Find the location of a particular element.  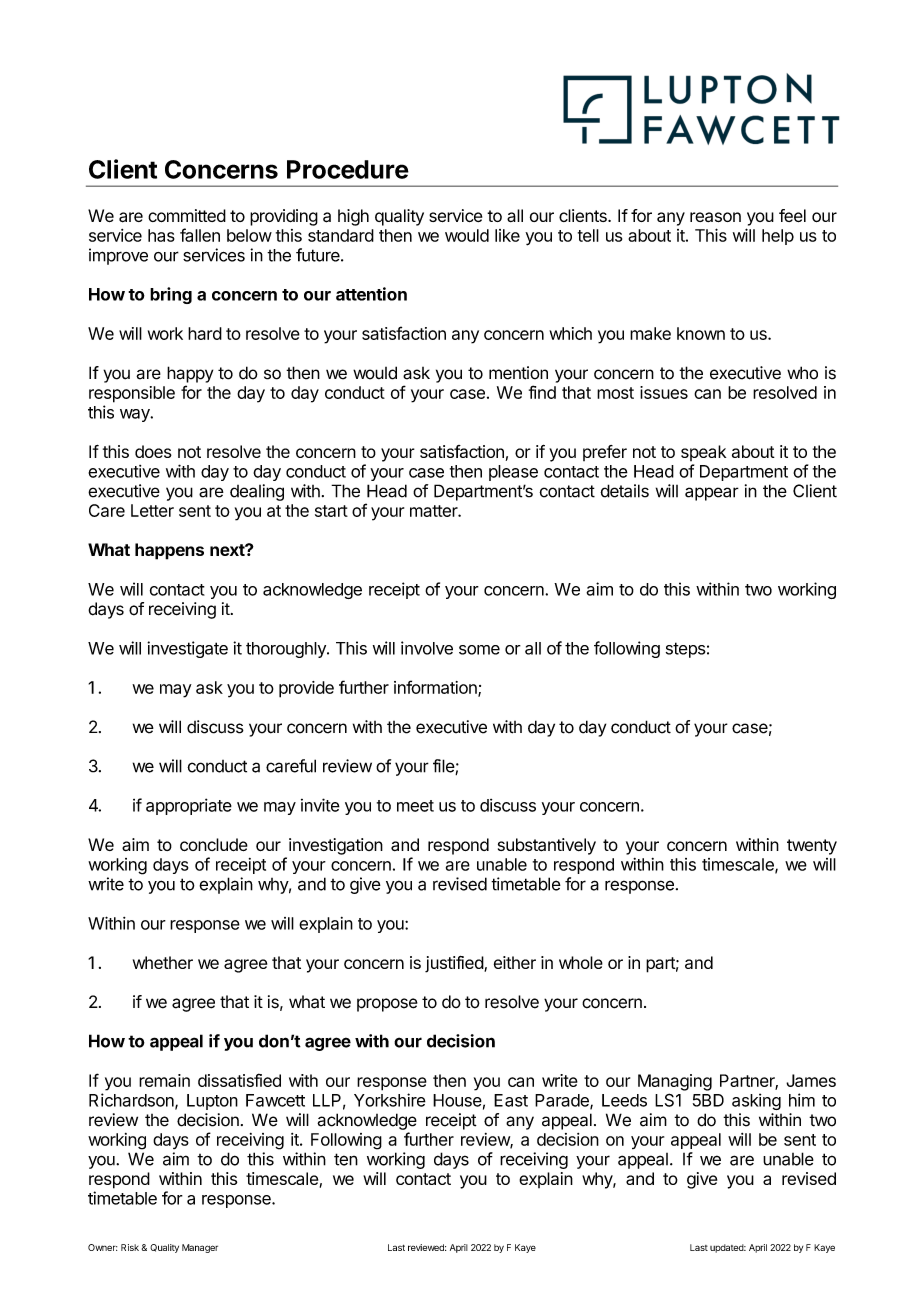

like is located at coordinates (507, 235).
